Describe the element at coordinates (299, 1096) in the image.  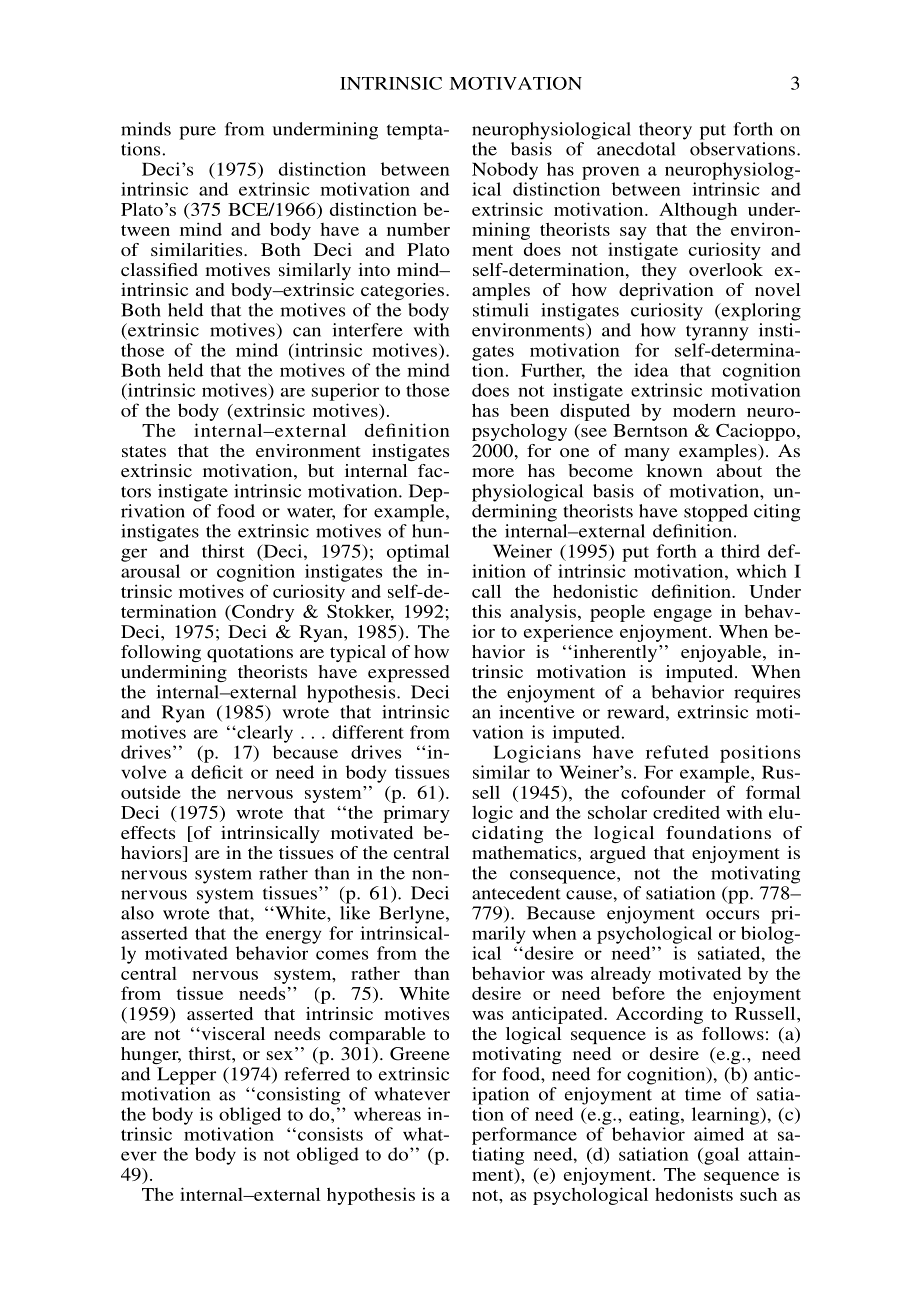
I see `consisting` at that location.
